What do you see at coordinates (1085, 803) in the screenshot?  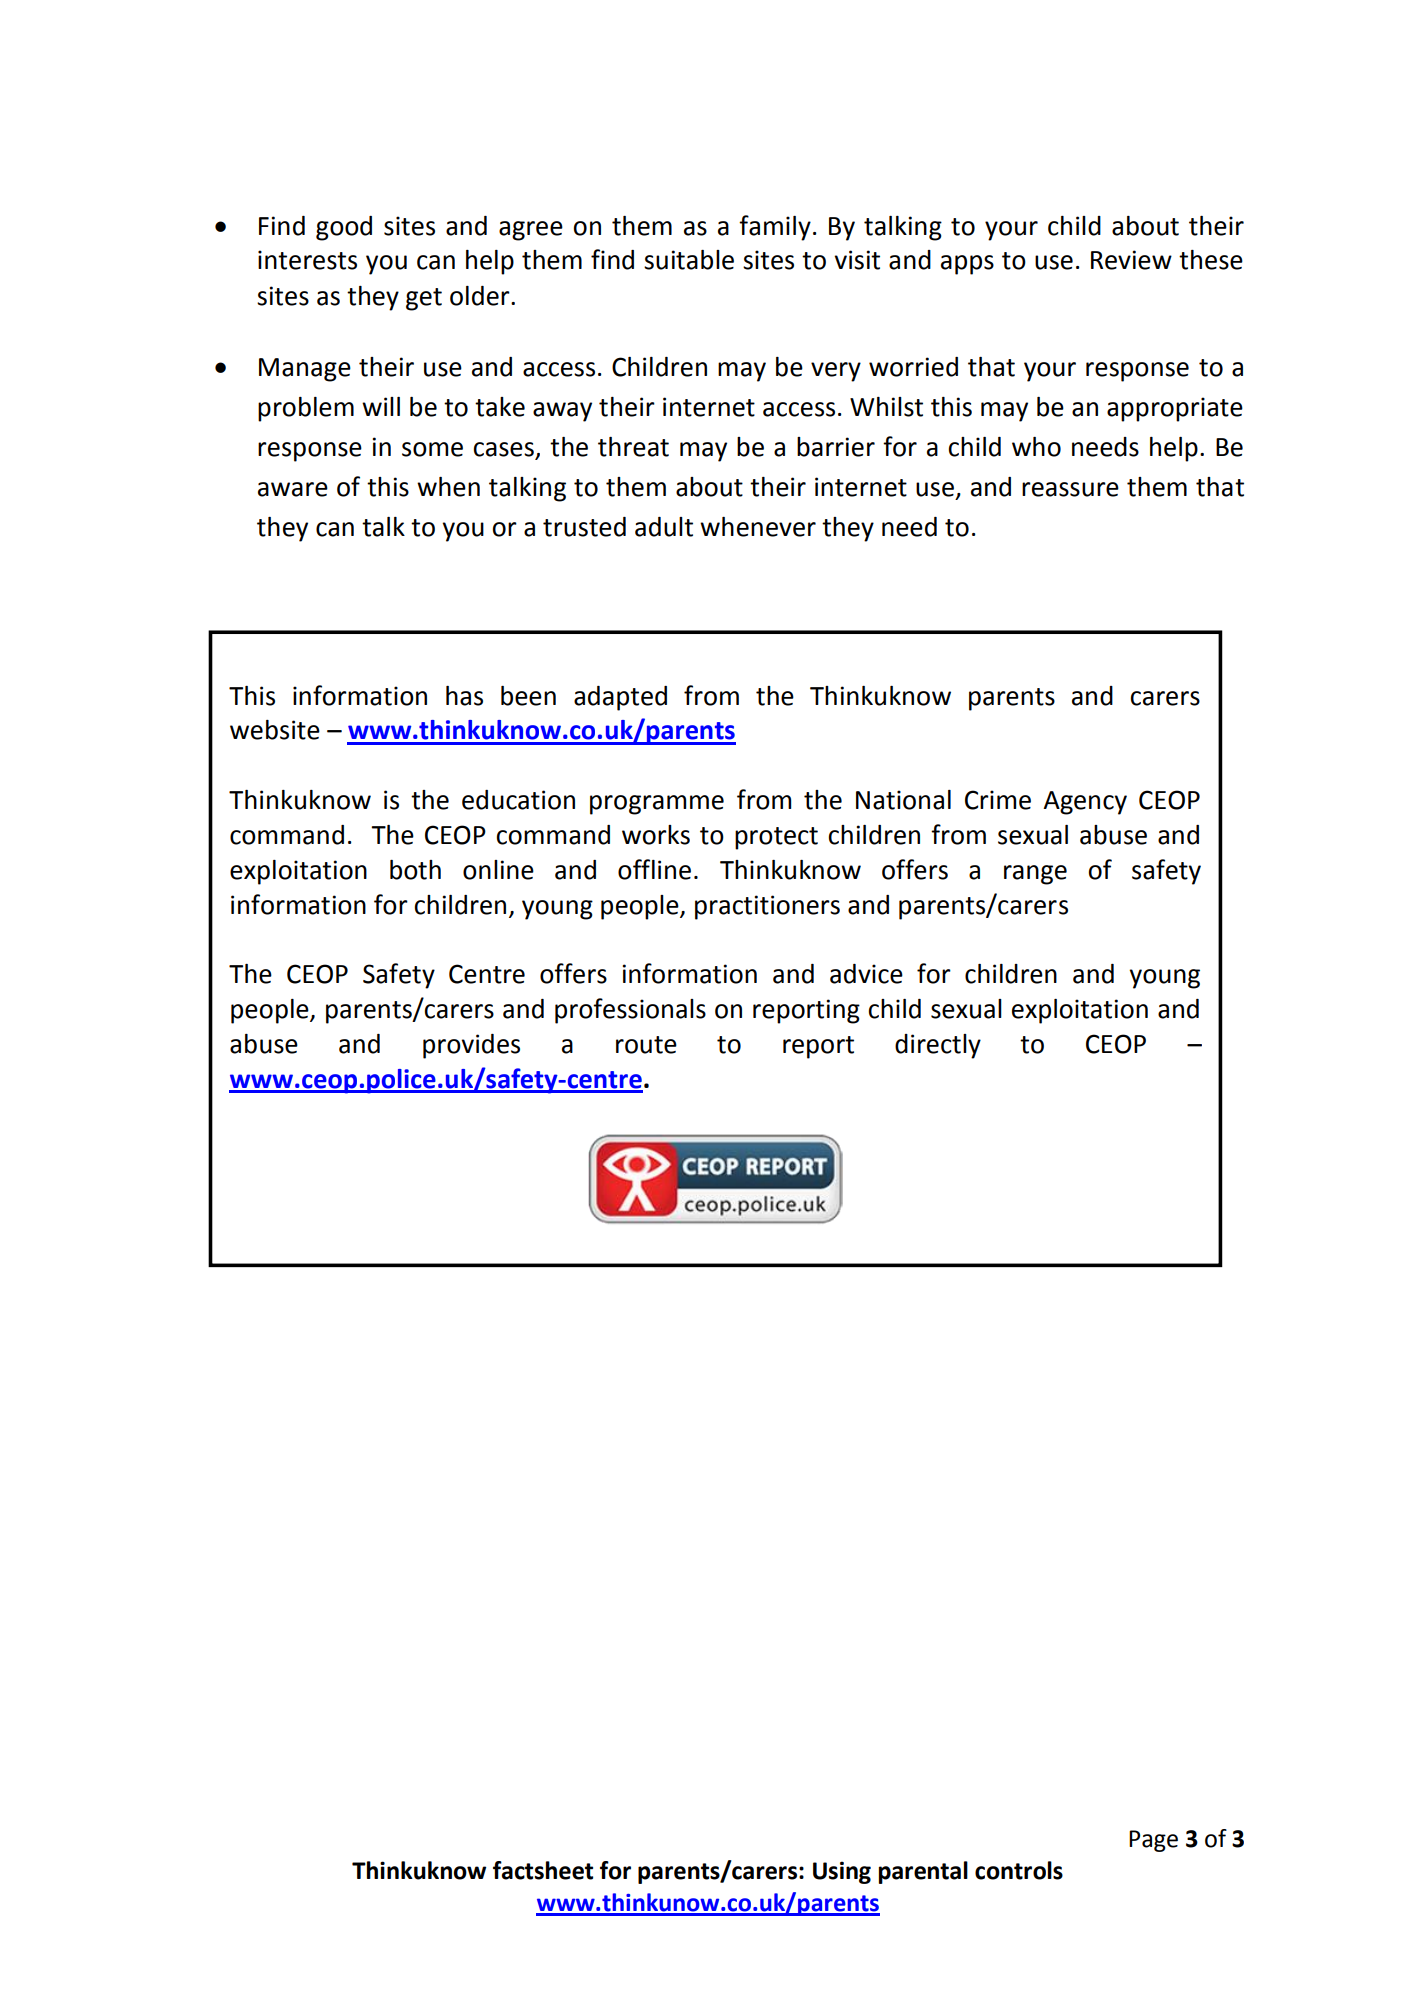 I see `Agency` at bounding box center [1085, 803].
